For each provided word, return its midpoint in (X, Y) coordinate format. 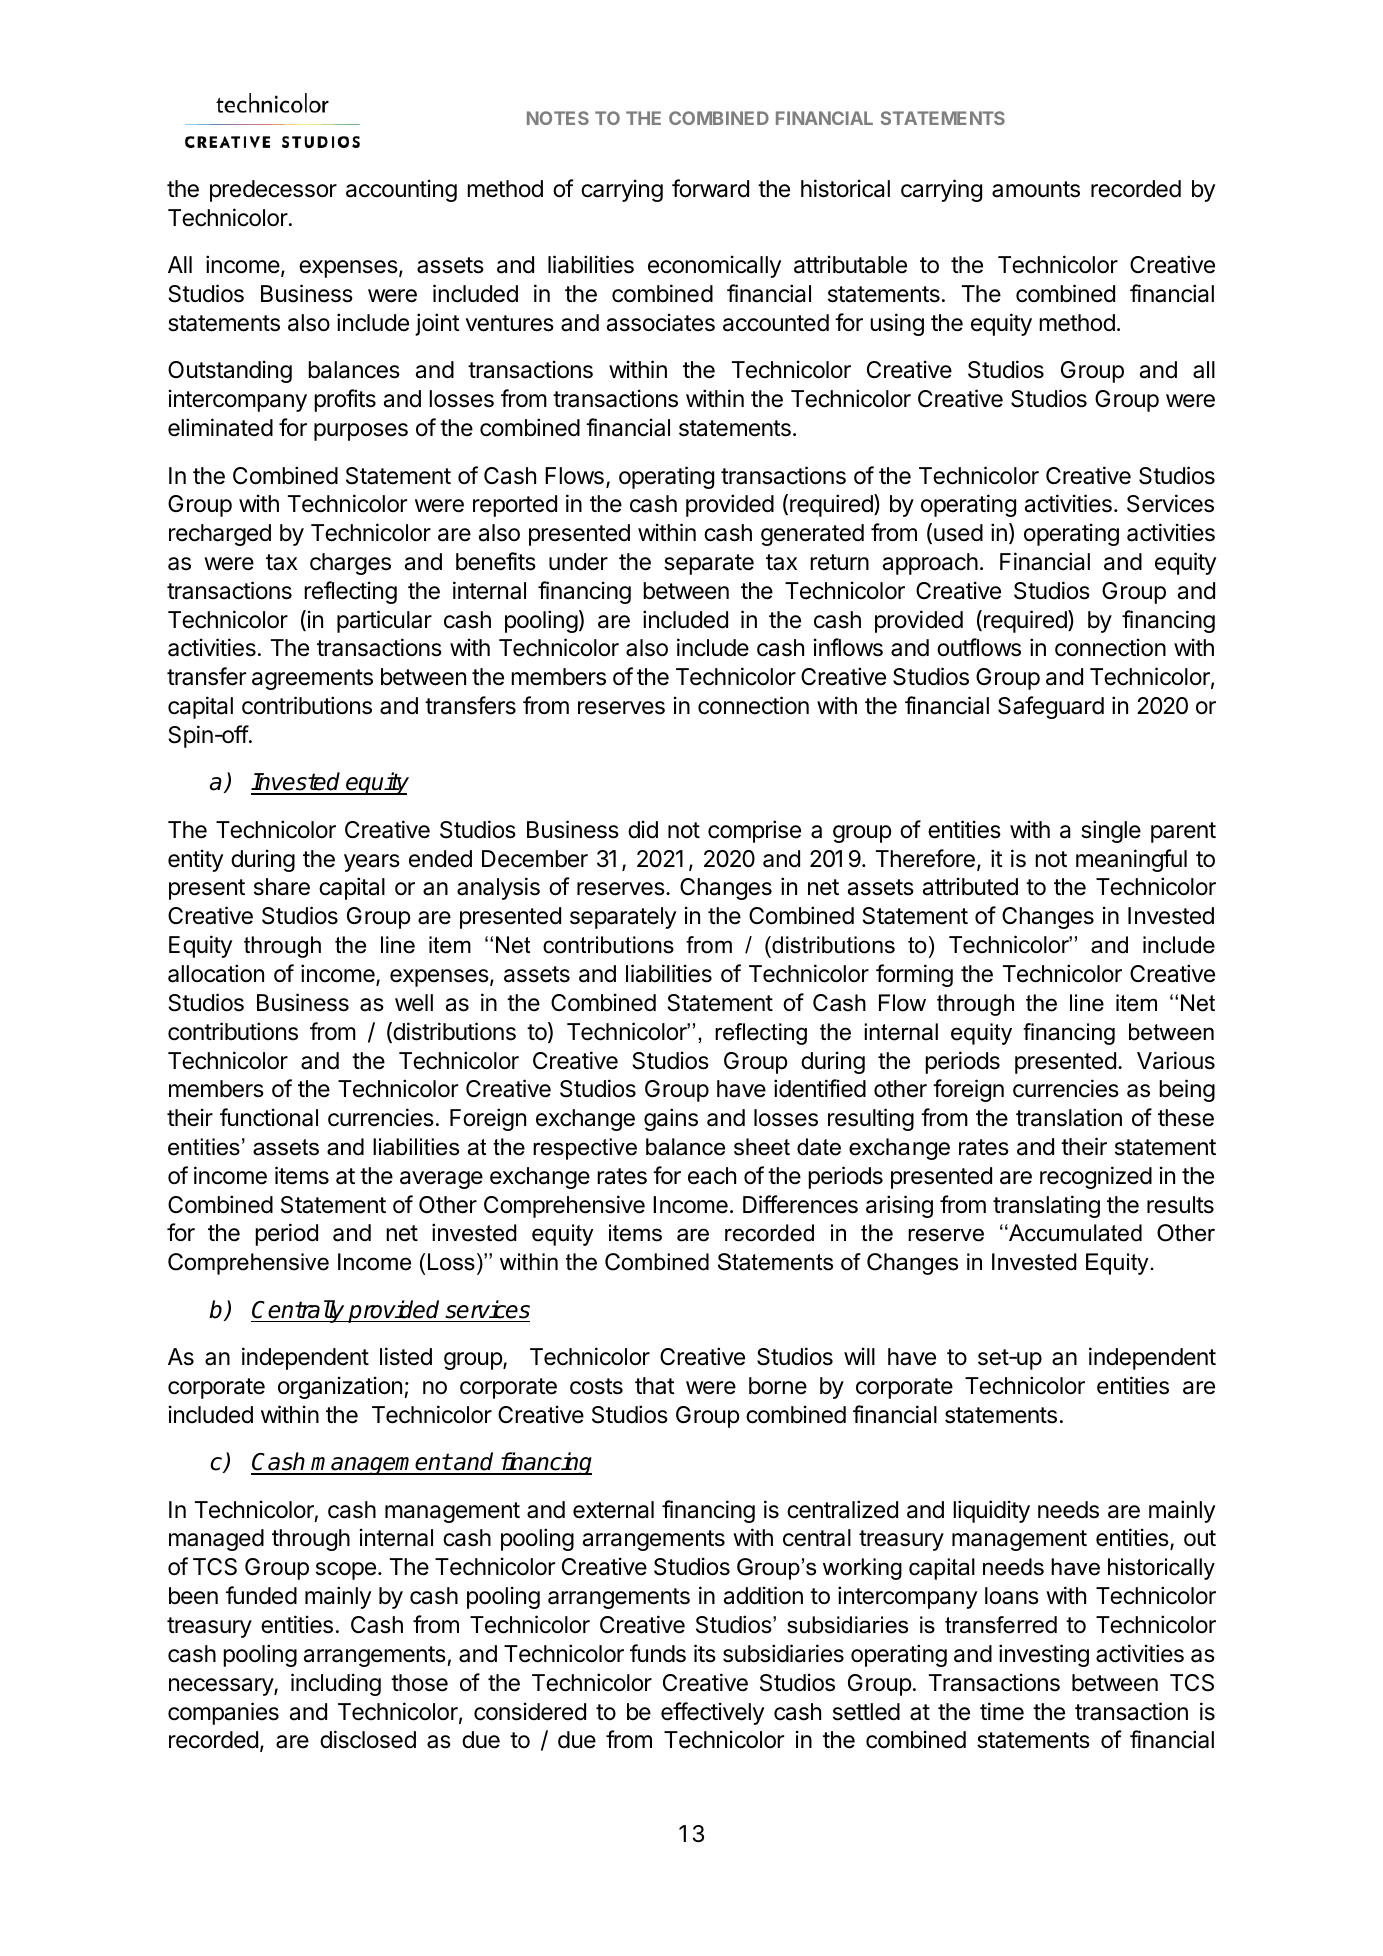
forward (710, 188)
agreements (312, 679)
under (578, 562)
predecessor (273, 191)
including (336, 1684)
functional (269, 1117)
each (712, 1176)
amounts (1036, 189)
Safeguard (1051, 707)
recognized (1096, 1177)
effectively (712, 1713)
